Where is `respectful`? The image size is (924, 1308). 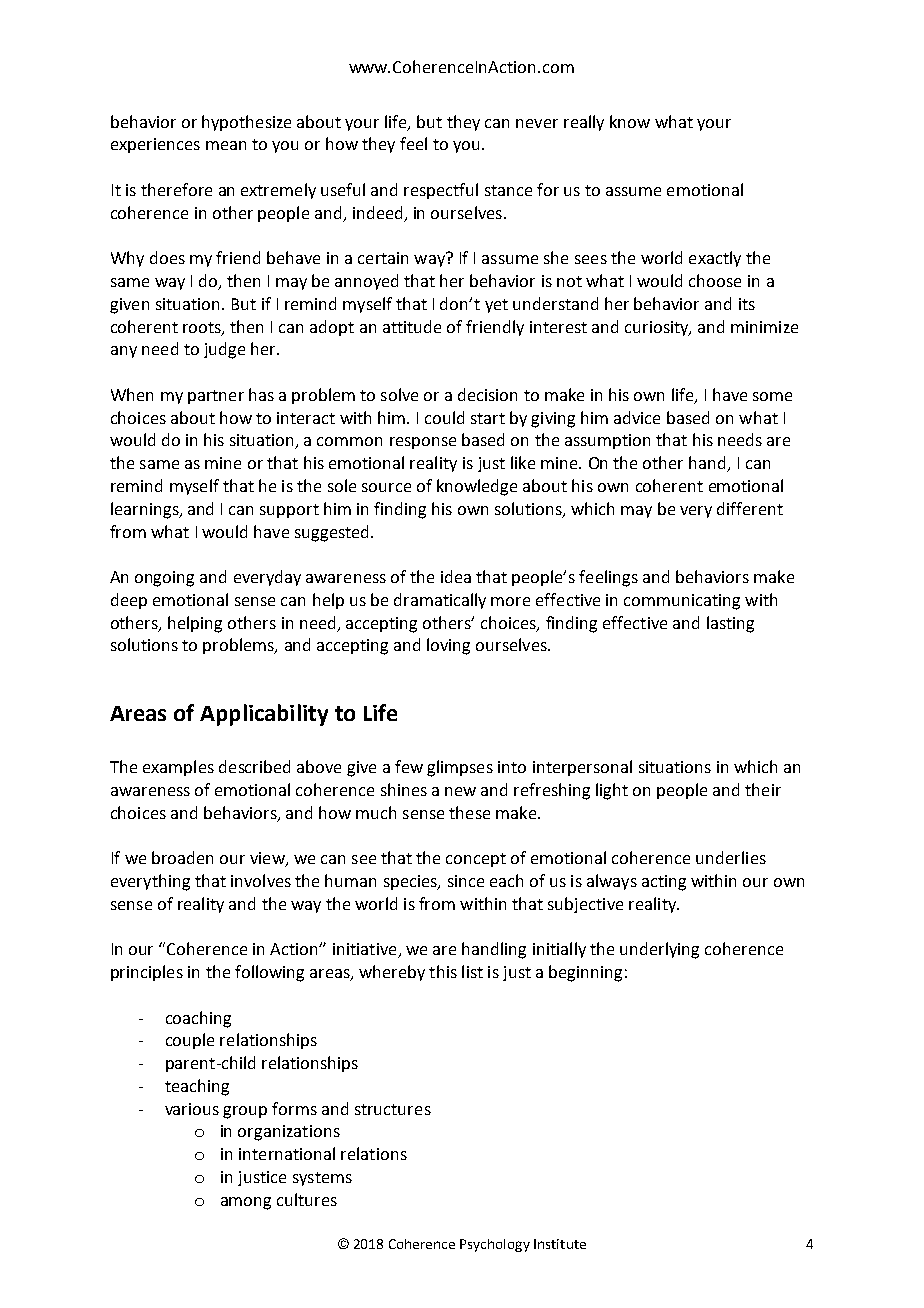 respectful is located at coordinates (441, 191).
